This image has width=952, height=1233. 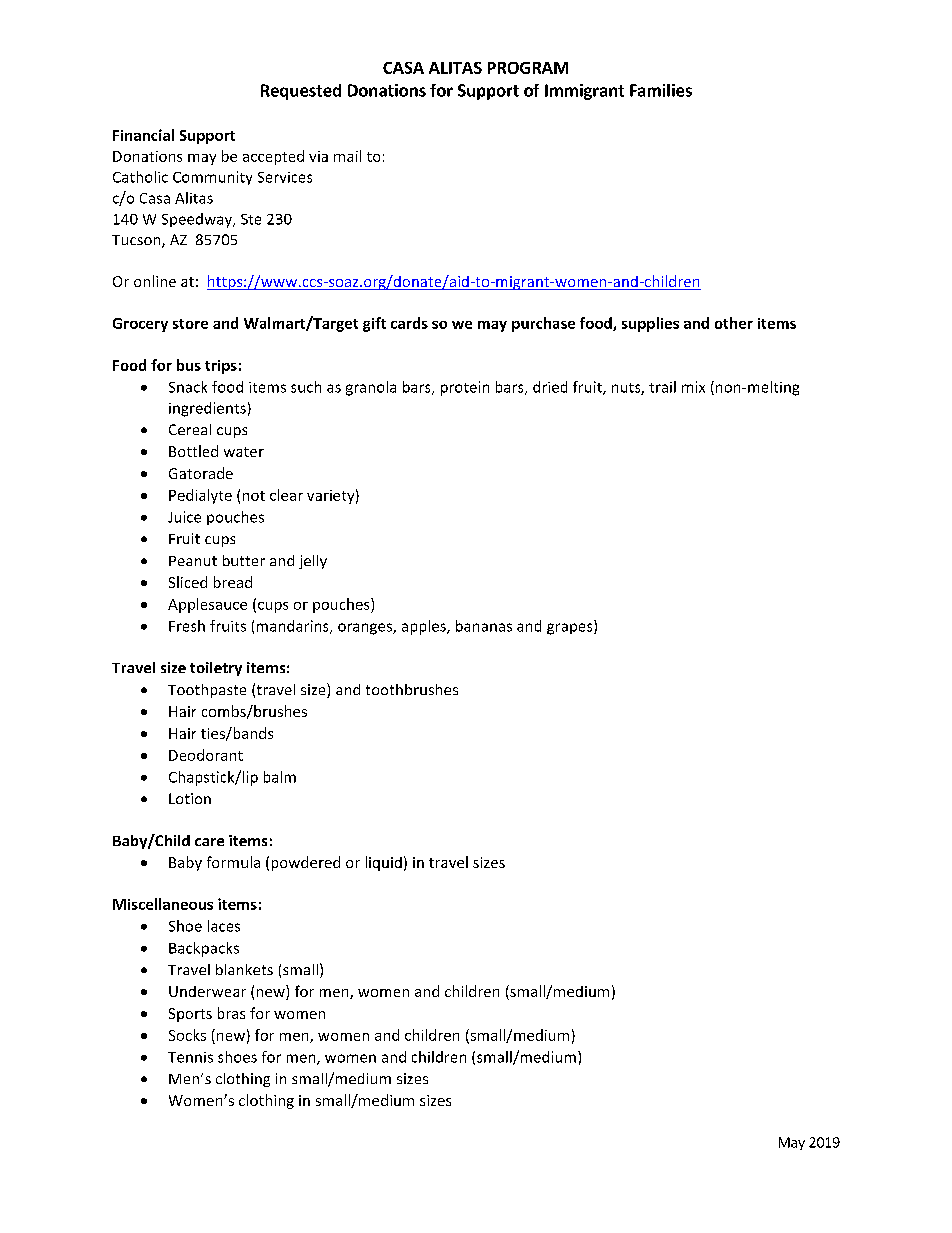 I want to click on Sliced, so click(x=188, y=582).
